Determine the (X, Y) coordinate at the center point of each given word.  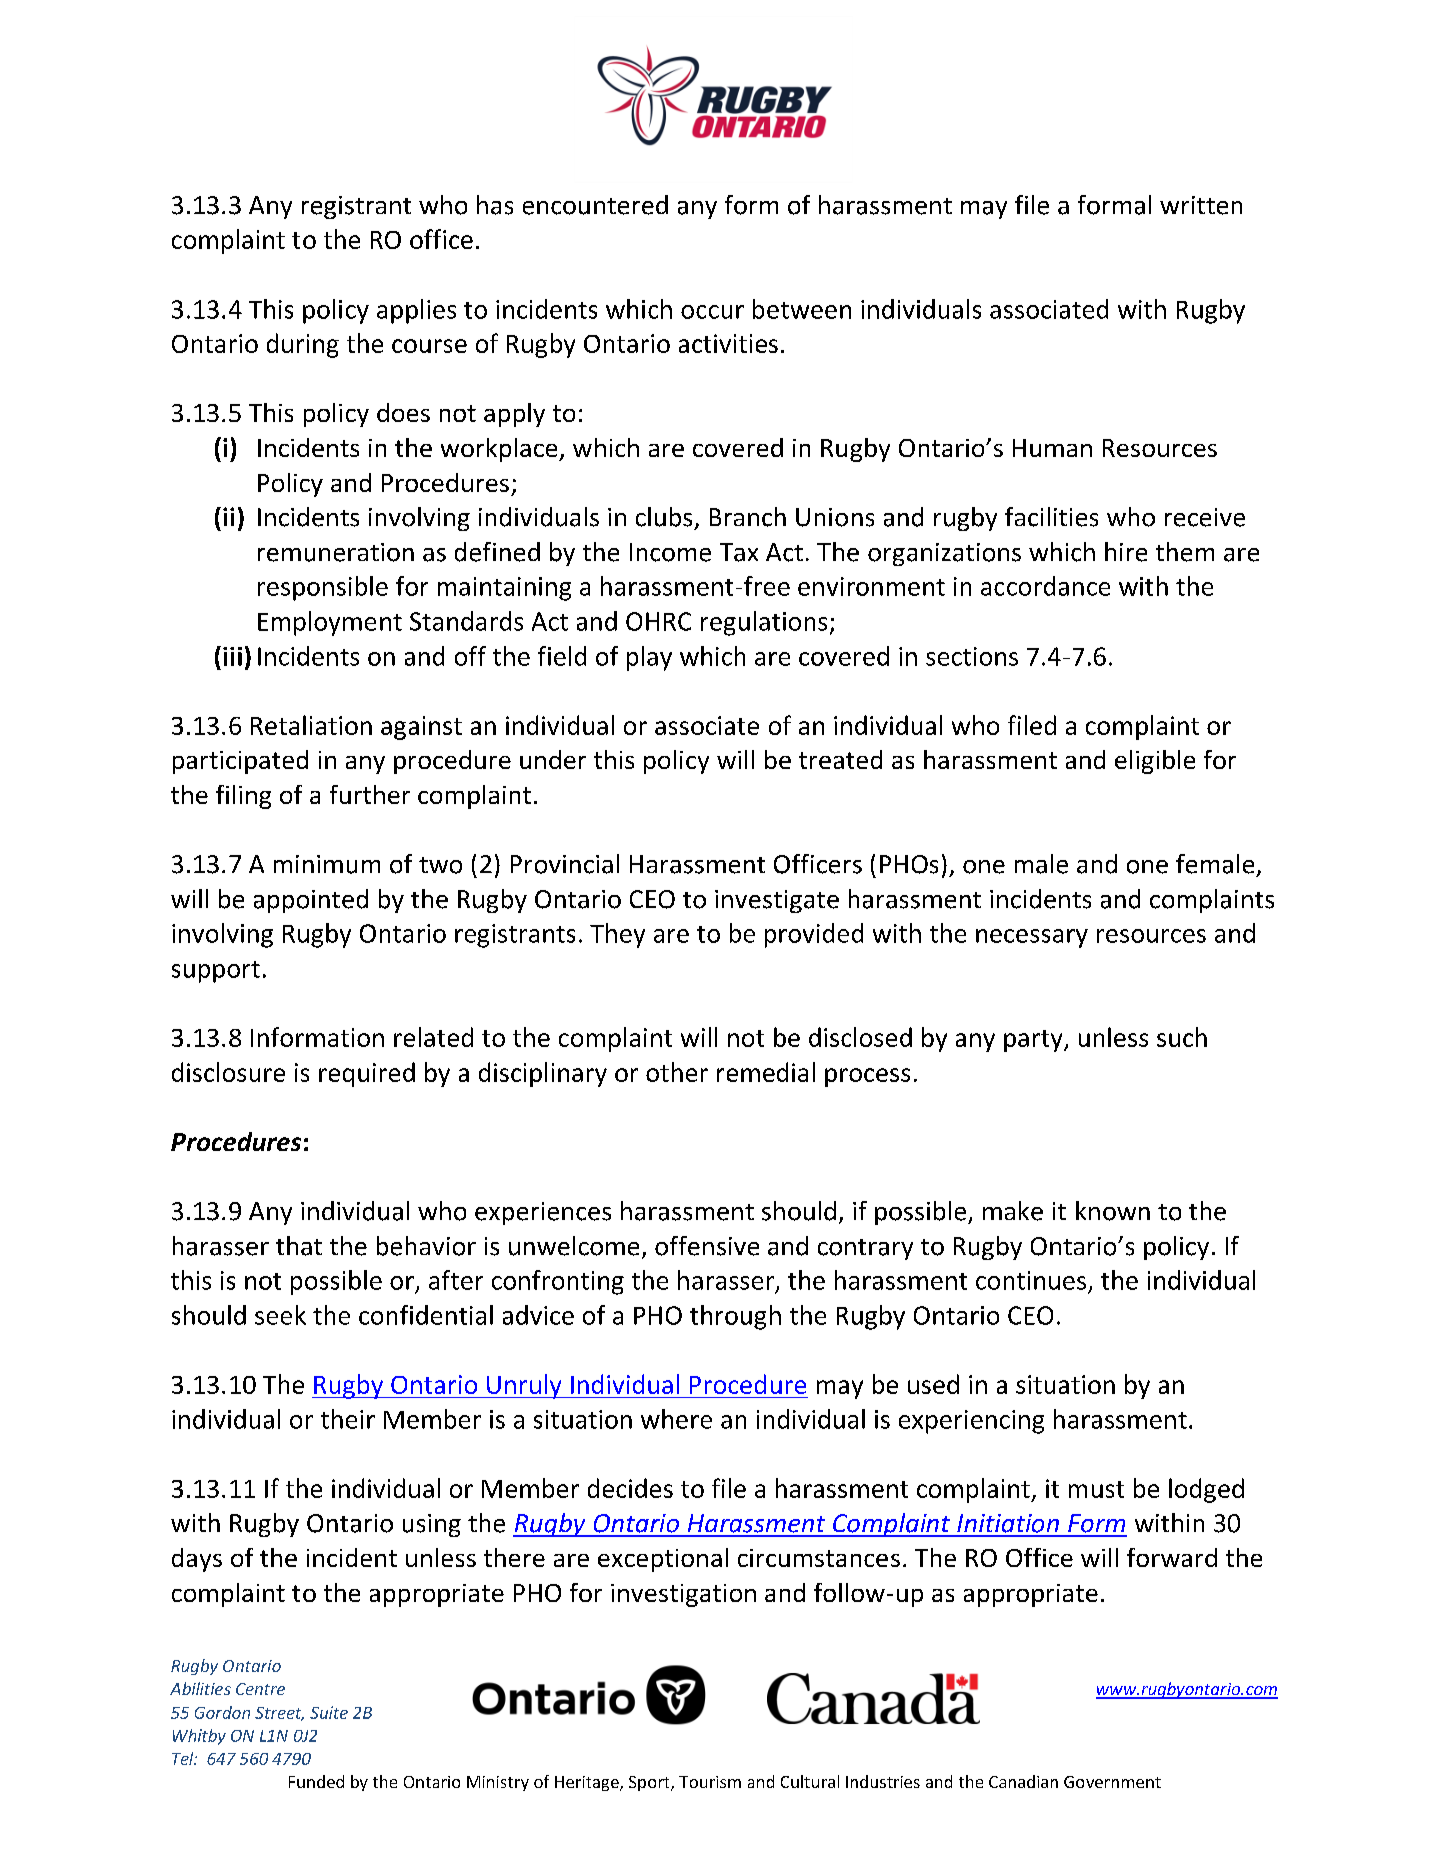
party (1034, 1041)
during (303, 345)
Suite (329, 1712)
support (216, 972)
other (677, 1072)
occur (712, 312)
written (1201, 205)
